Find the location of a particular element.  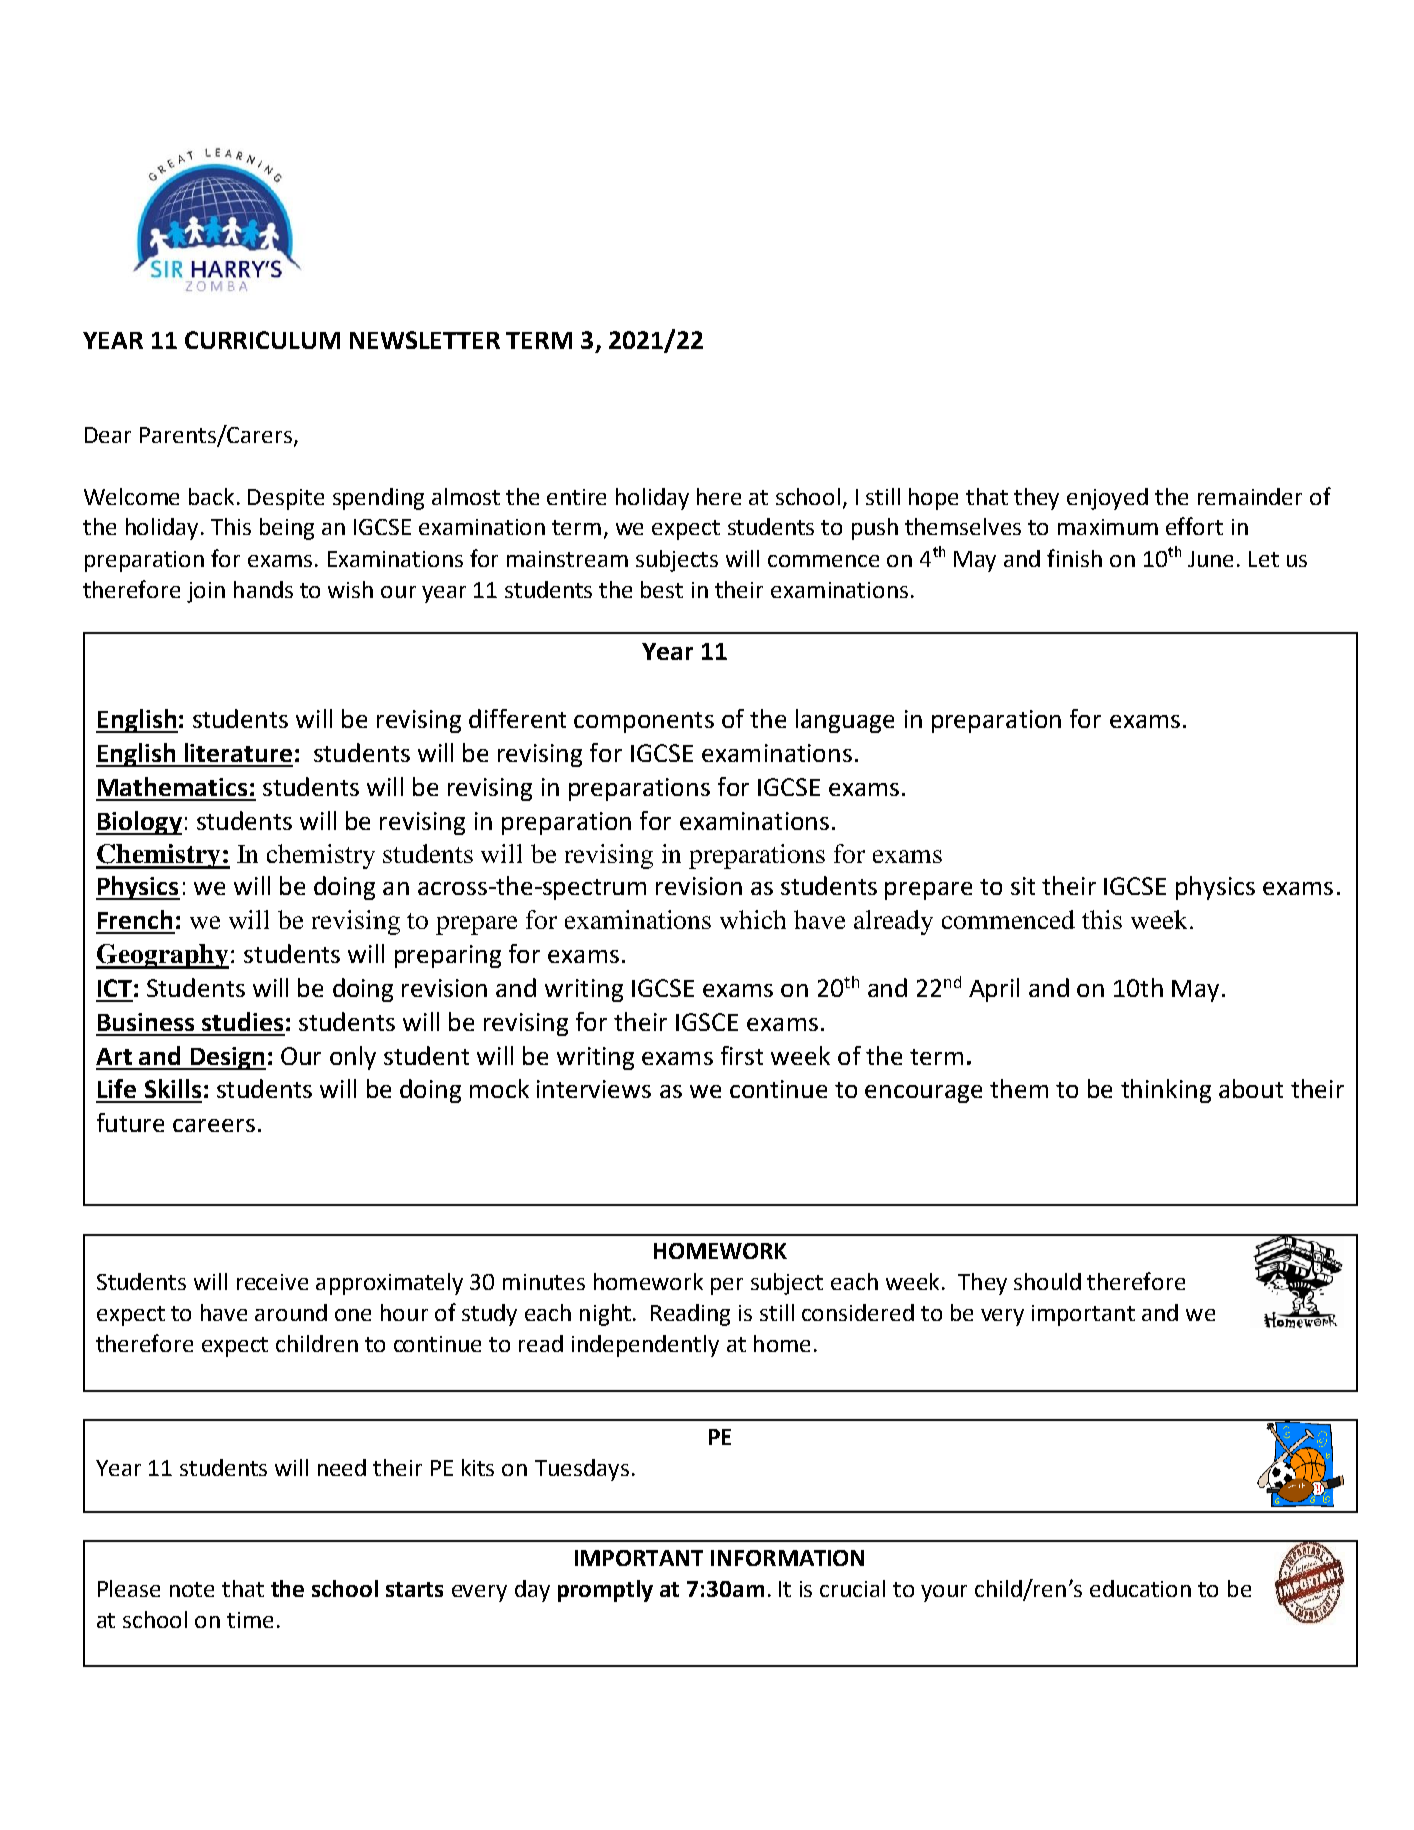

enjoyed is located at coordinates (1107, 499).
